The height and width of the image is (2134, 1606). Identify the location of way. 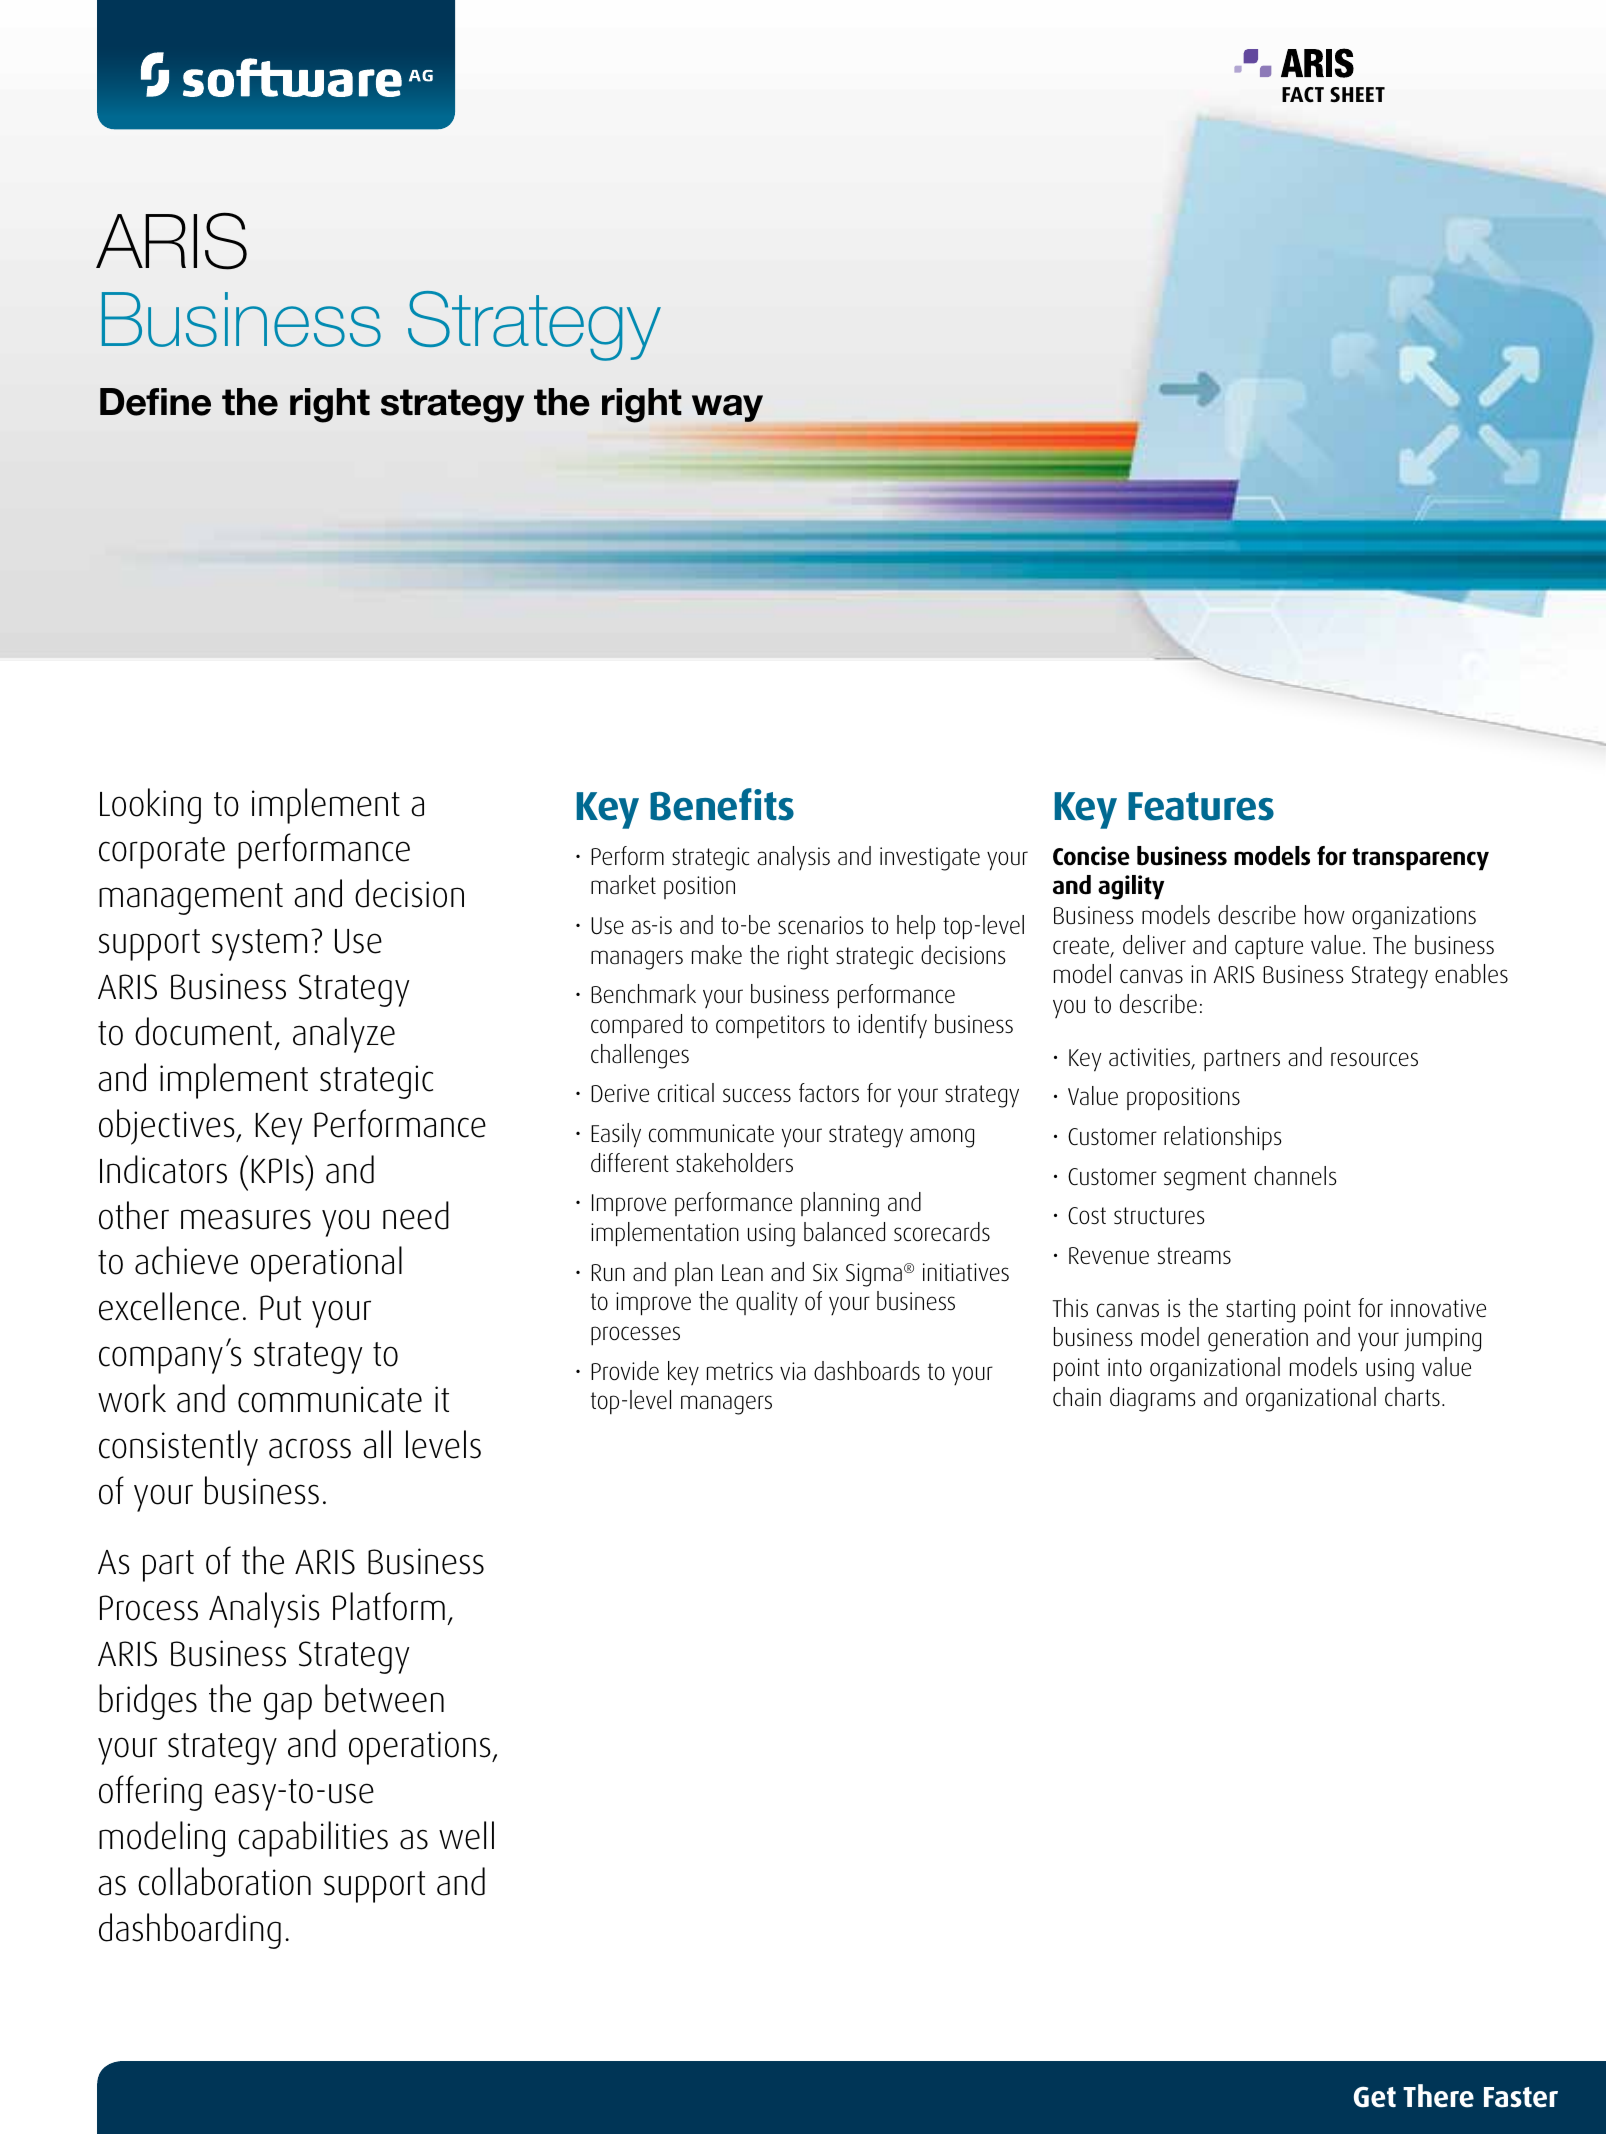
(727, 408).
